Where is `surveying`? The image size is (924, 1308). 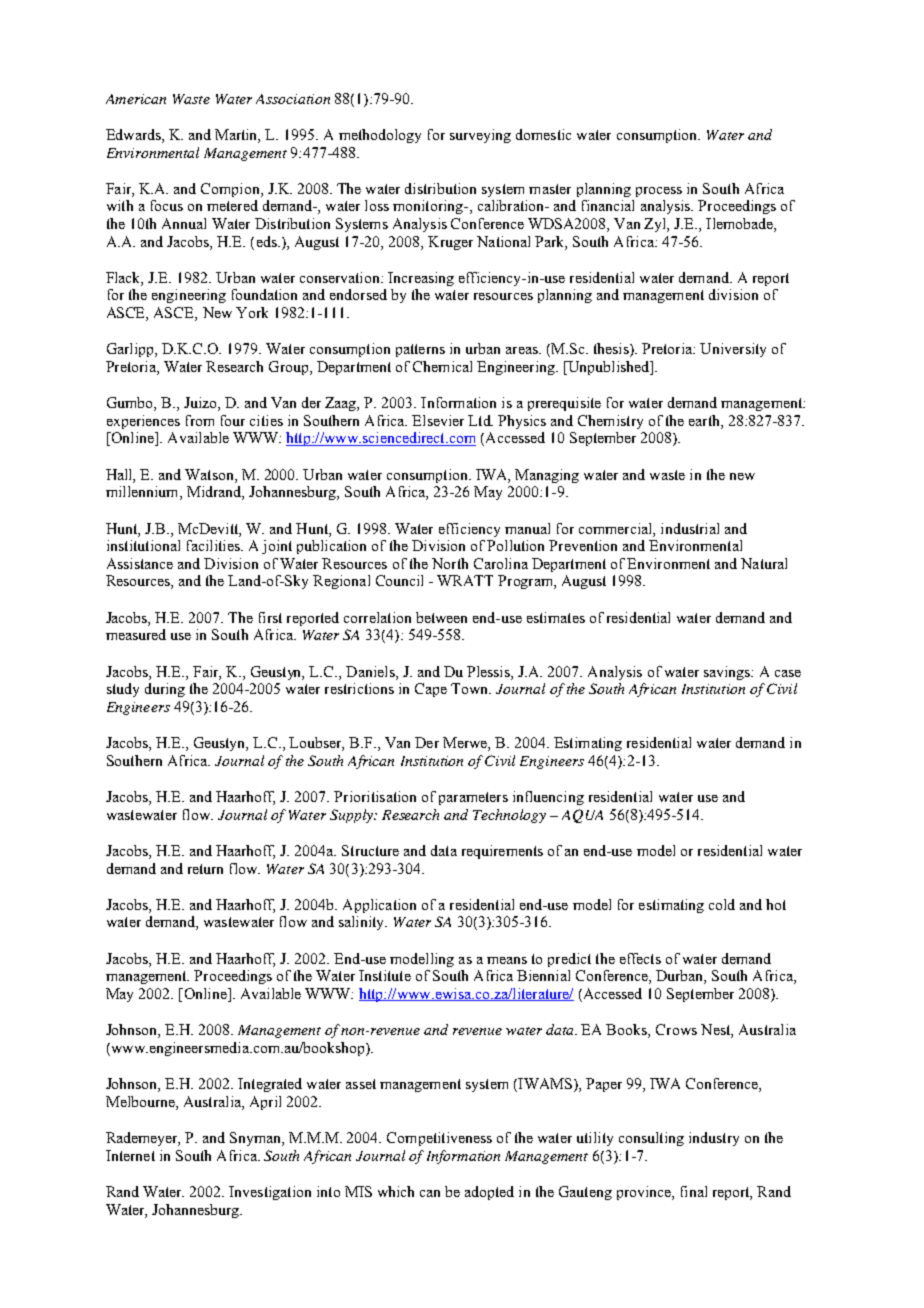 surveying is located at coordinates (480, 136).
